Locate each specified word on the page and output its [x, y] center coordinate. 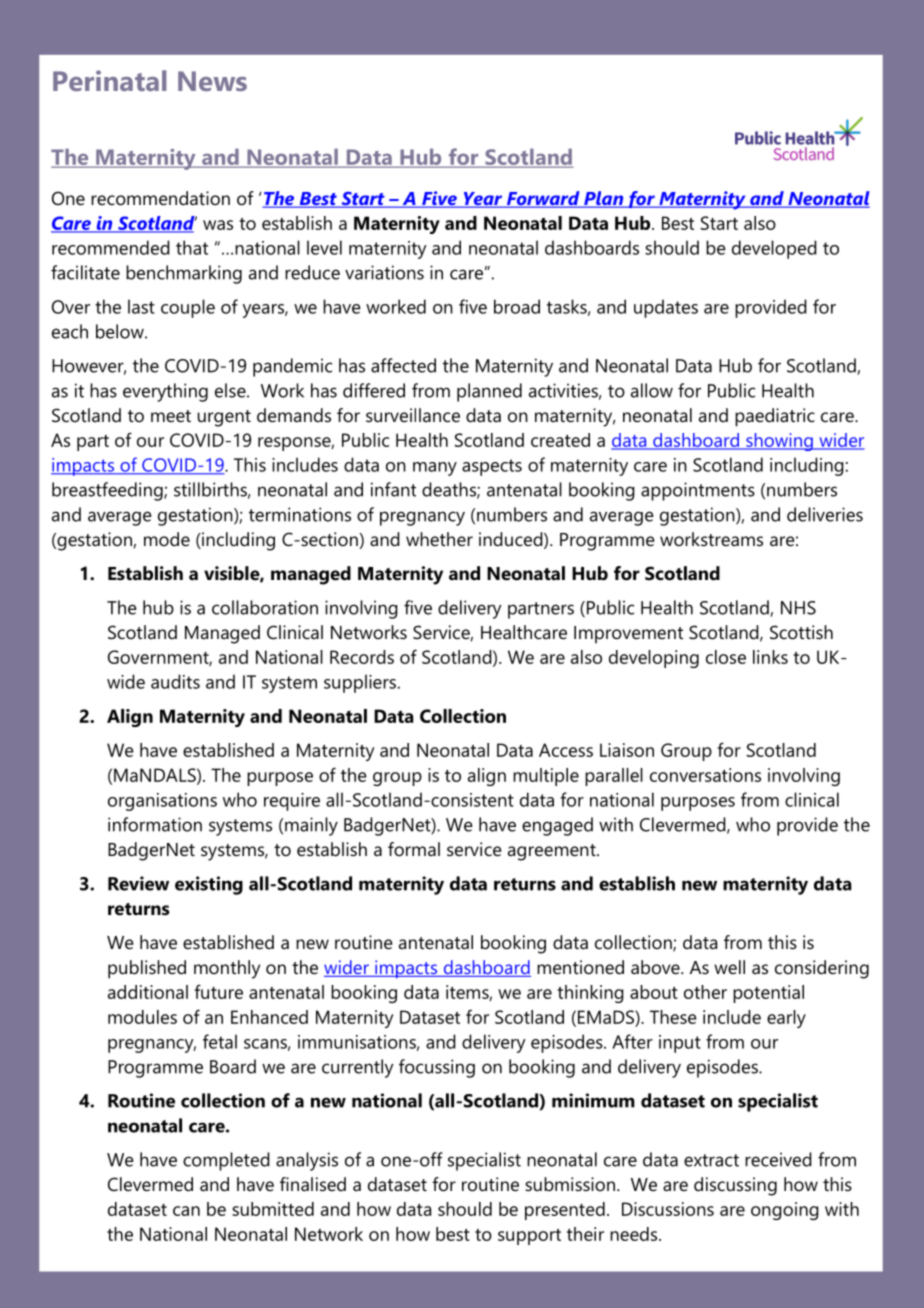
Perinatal [109, 80]
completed [226, 1161]
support [529, 1237]
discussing [735, 1186]
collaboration [265, 607]
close [726, 657]
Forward [543, 199]
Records [362, 657]
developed [774, 249]
